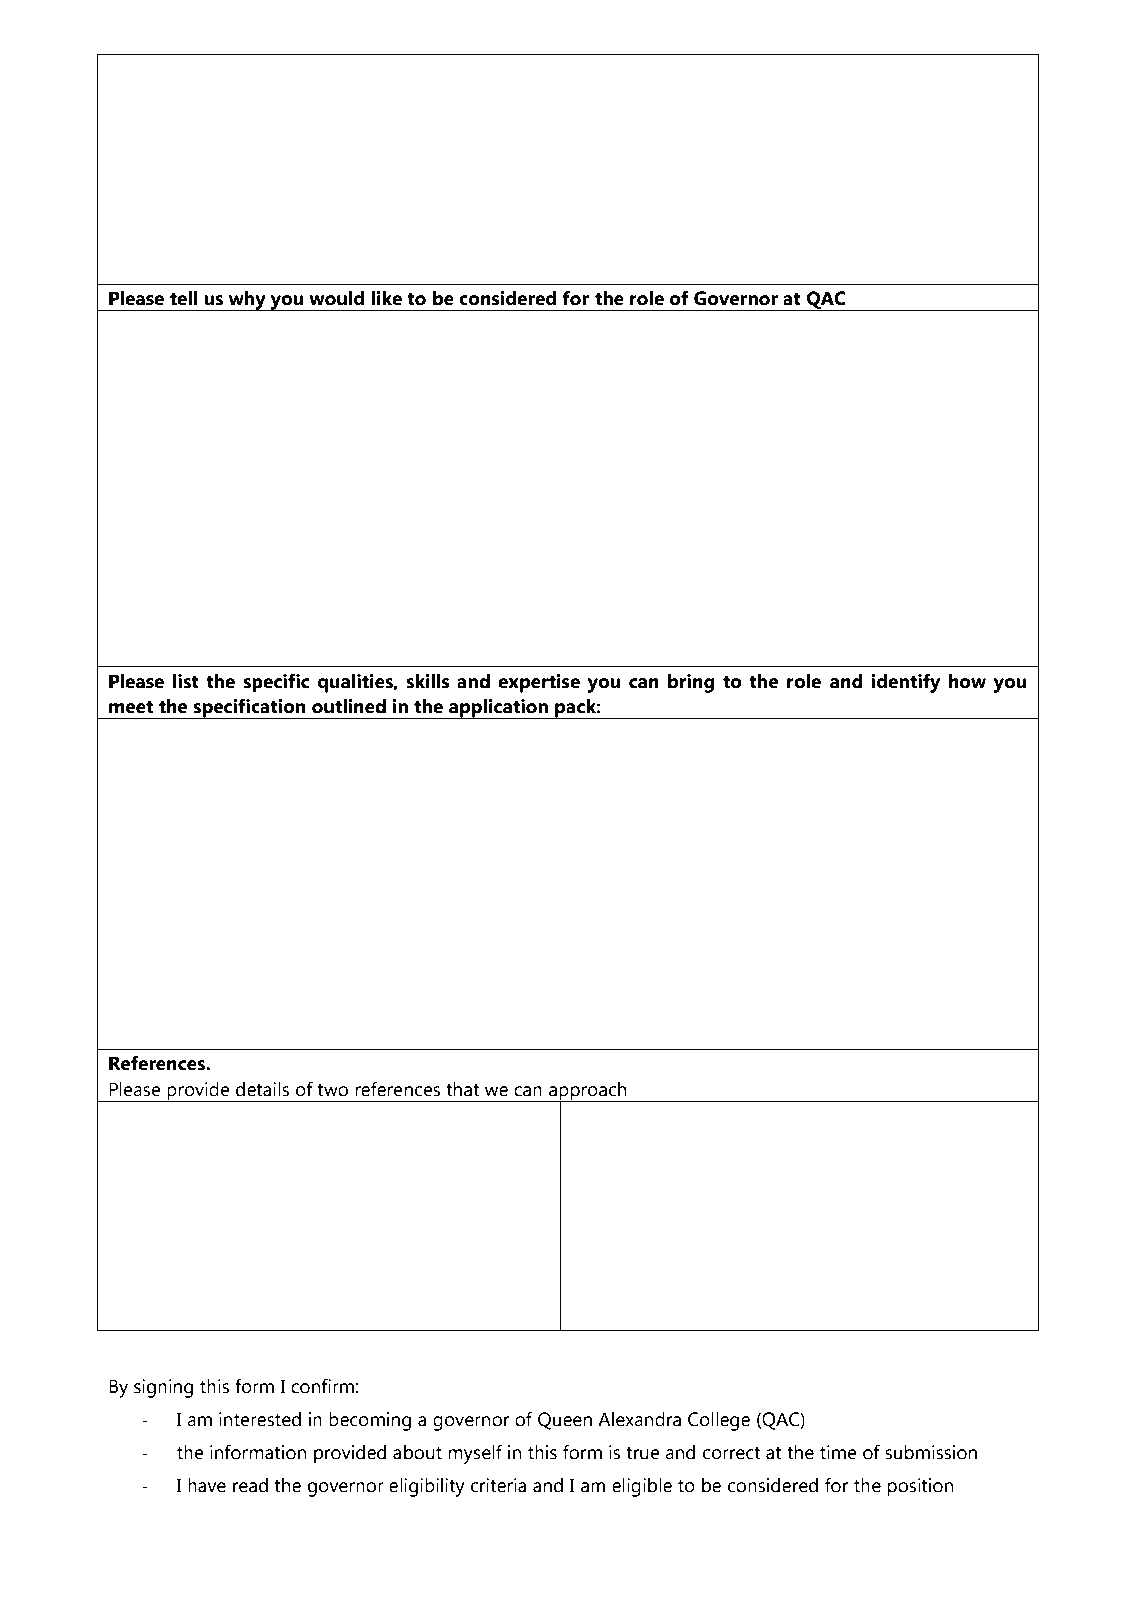  I want to click on Queen, so click(565, 1421).
